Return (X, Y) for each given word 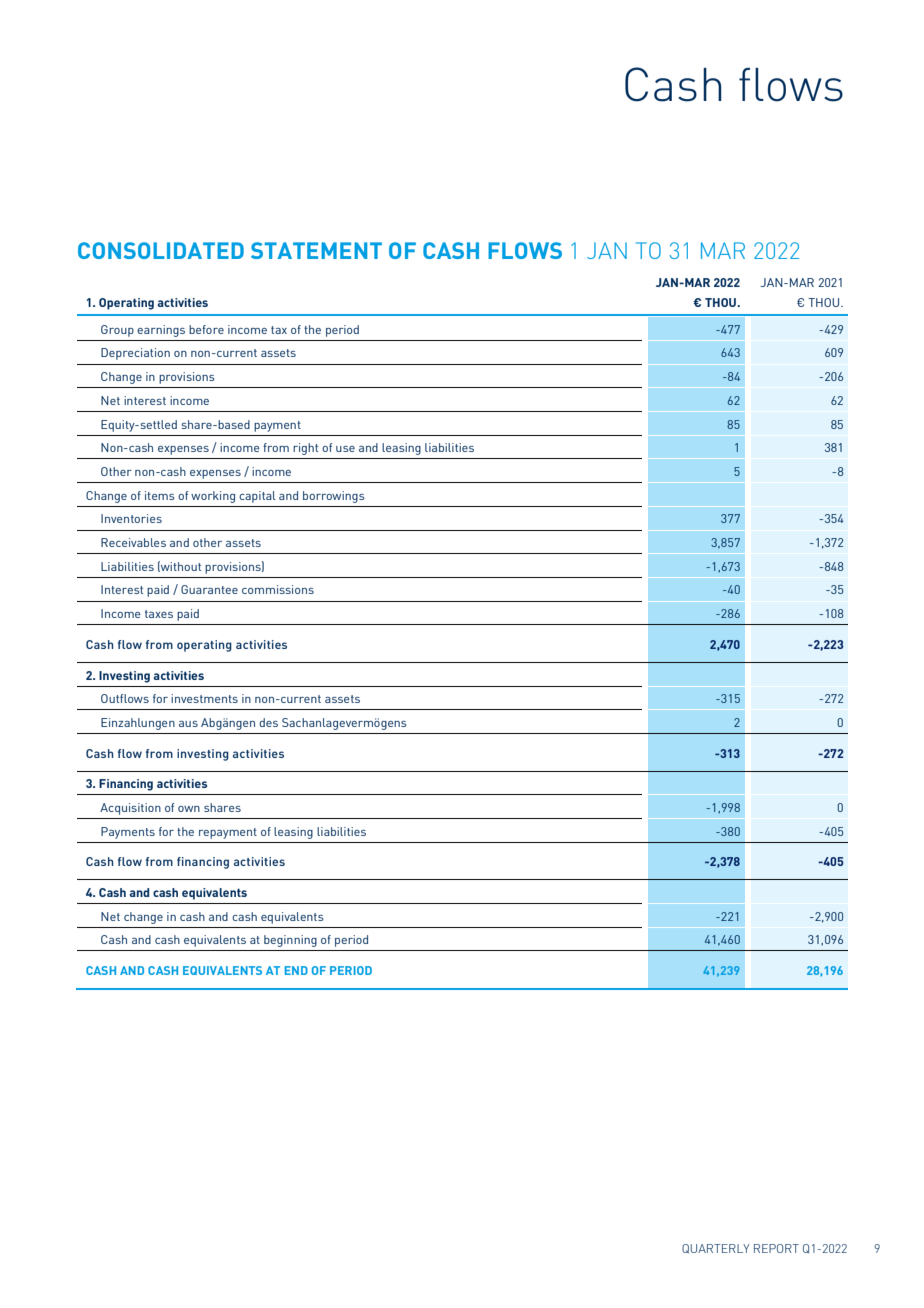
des (268, 722)
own (189, 809)
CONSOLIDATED (161, 250)
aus (188, 724)
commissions (278, 589)
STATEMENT (316, 250)
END (296, 970)
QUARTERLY (715, 1248)
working (213, 497)
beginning (290, 941)
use (345, 449)
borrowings (334, 497)
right (305, 449)
